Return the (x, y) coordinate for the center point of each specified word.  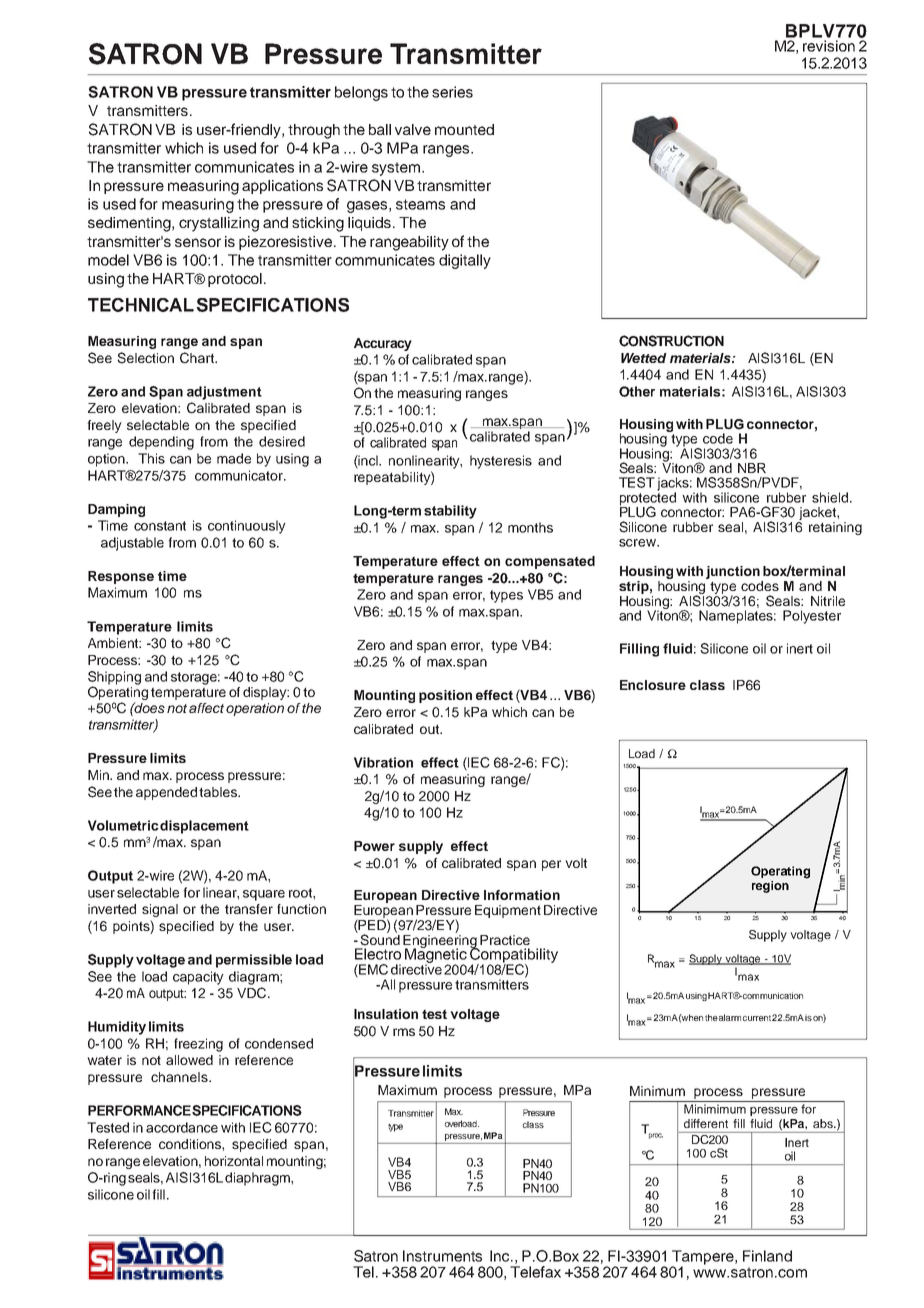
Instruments (442, 1256)
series (452, 92)
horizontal (234, 1161)
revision (829, 46)
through (314, 131)
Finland (767, 1256)
